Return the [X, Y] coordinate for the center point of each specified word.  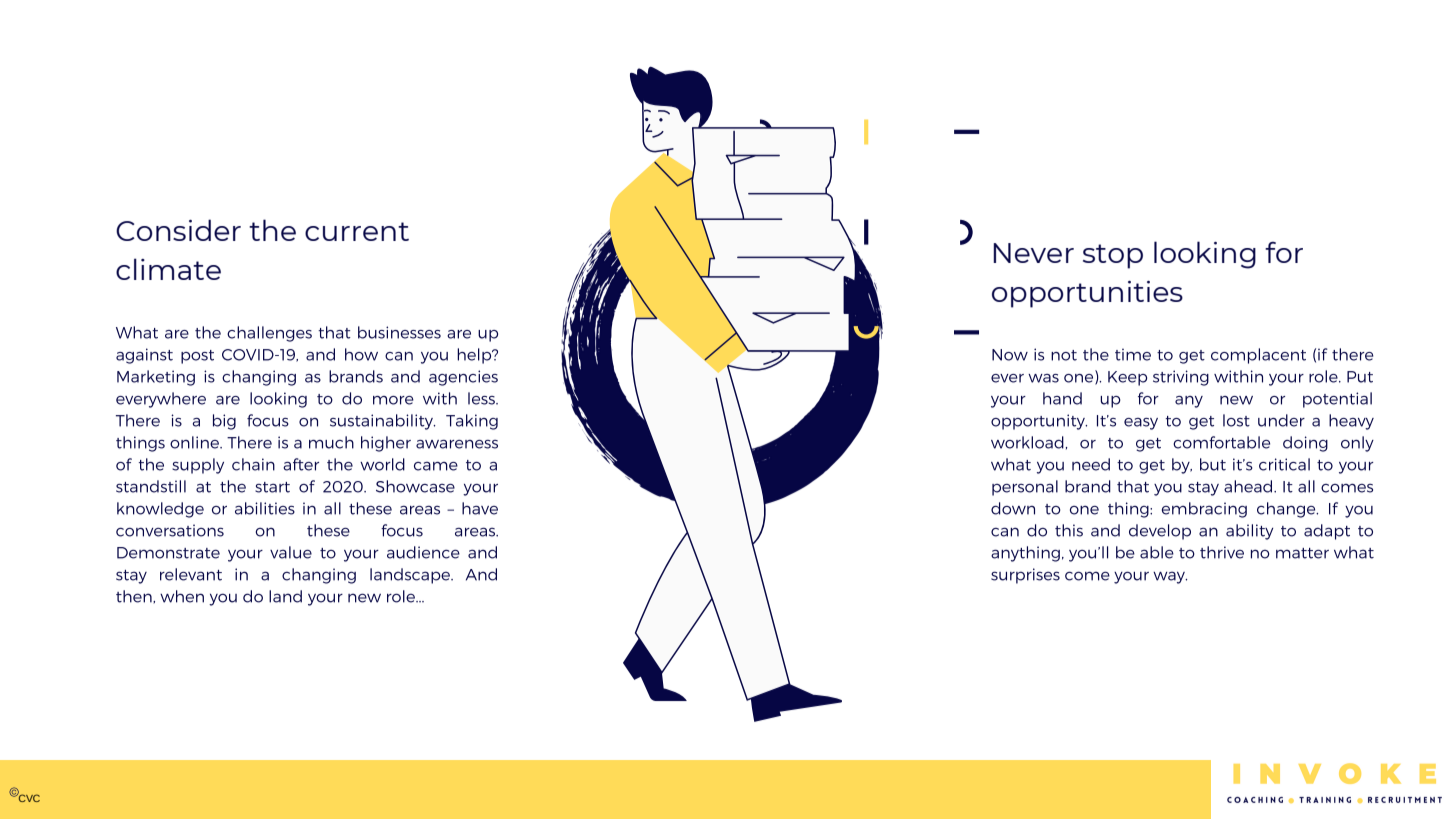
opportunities [1087, 294]
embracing [1204, 510]
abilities [265, 508]
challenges [269, 334]
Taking [472, 422]
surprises [1025, 576]
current [357, 231]
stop [1113, 256]
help [475, 356]
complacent [1258, 356]
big [224, 422]
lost [1236, 420]
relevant [191, 574]
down [1013, 508]
